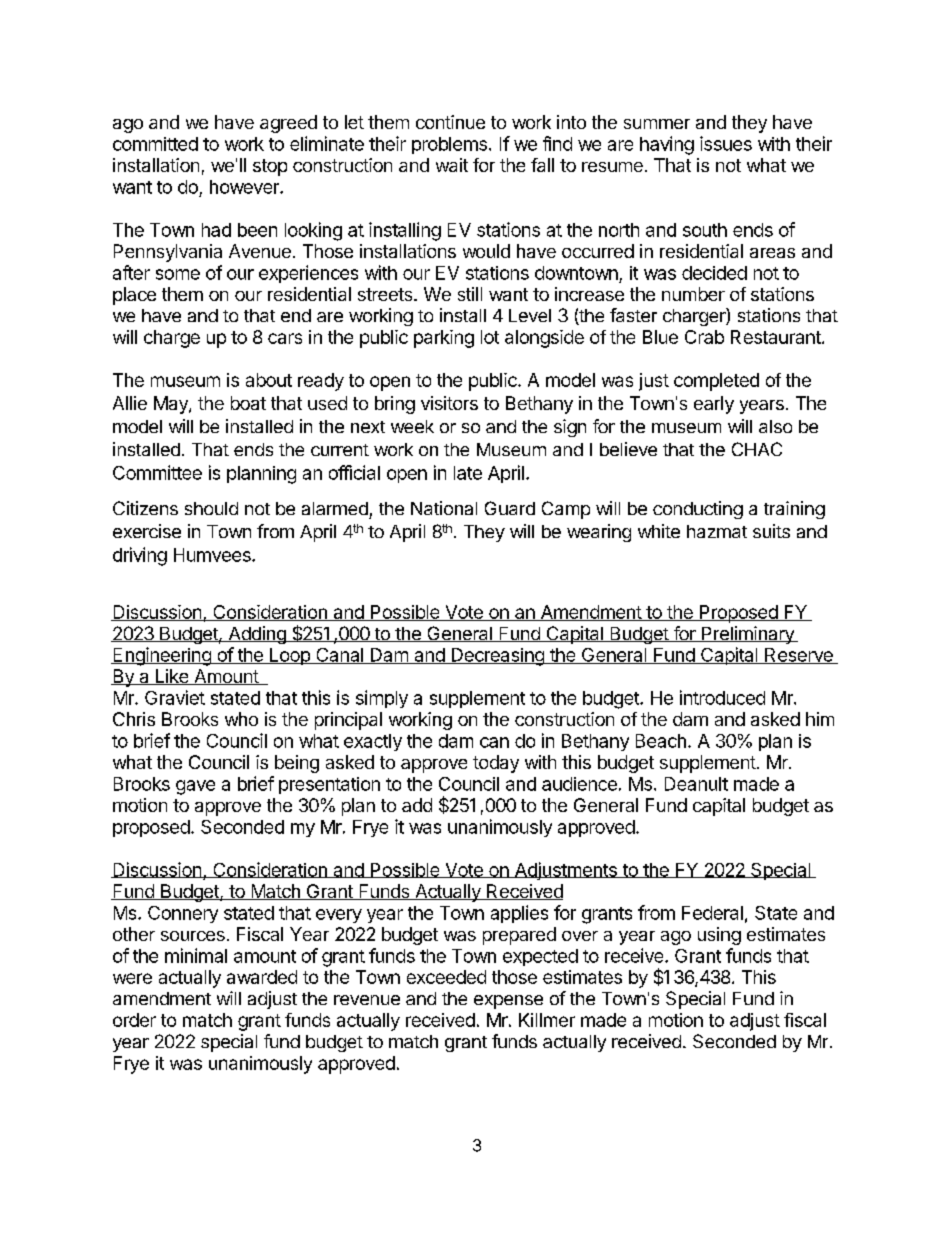  What do you see at coordinates (241, 719) in the screenshot?
I see `who` at bounding box center [241, 719].
